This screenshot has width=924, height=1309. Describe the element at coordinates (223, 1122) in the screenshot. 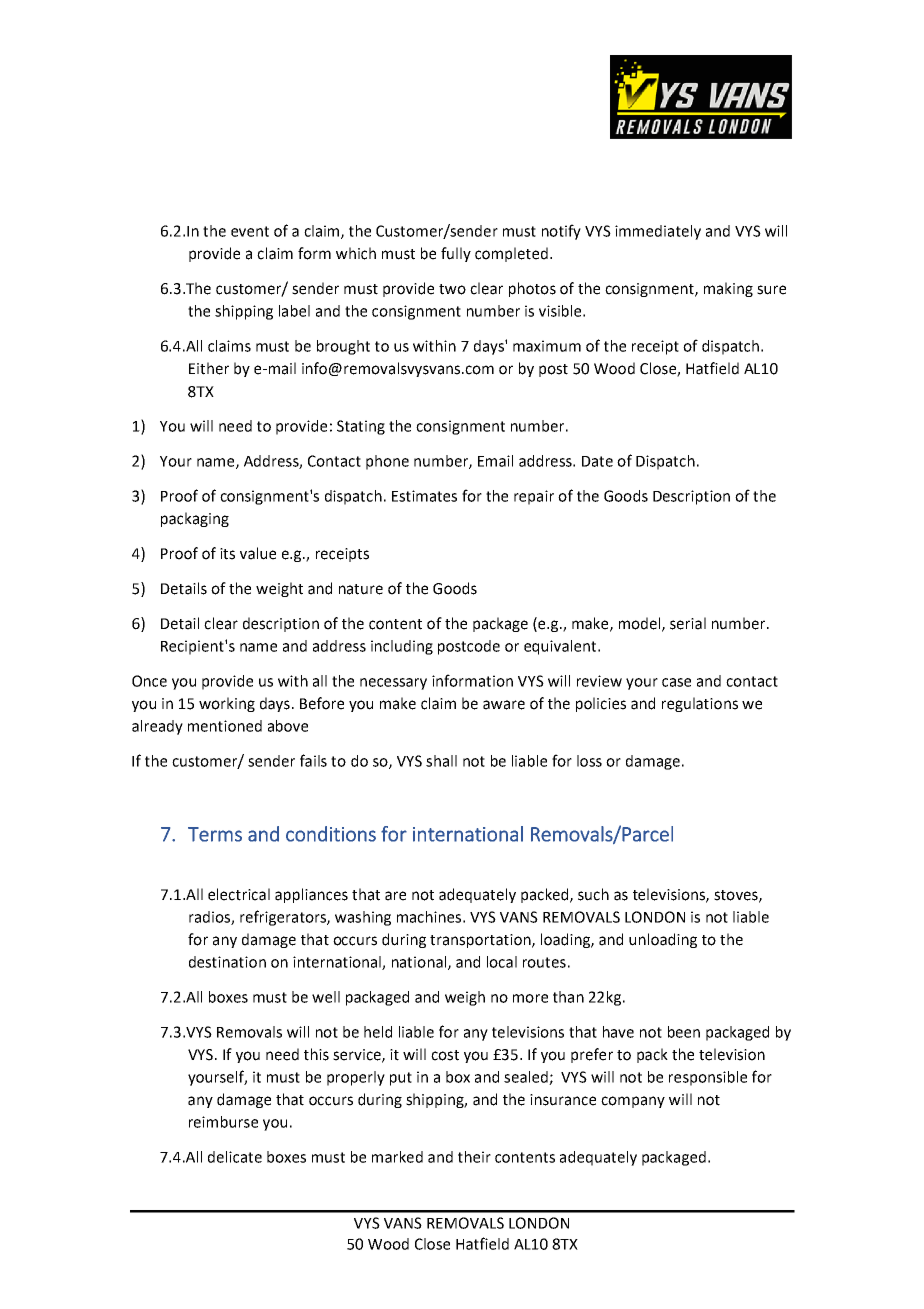

I see `reimburse` at that location.
